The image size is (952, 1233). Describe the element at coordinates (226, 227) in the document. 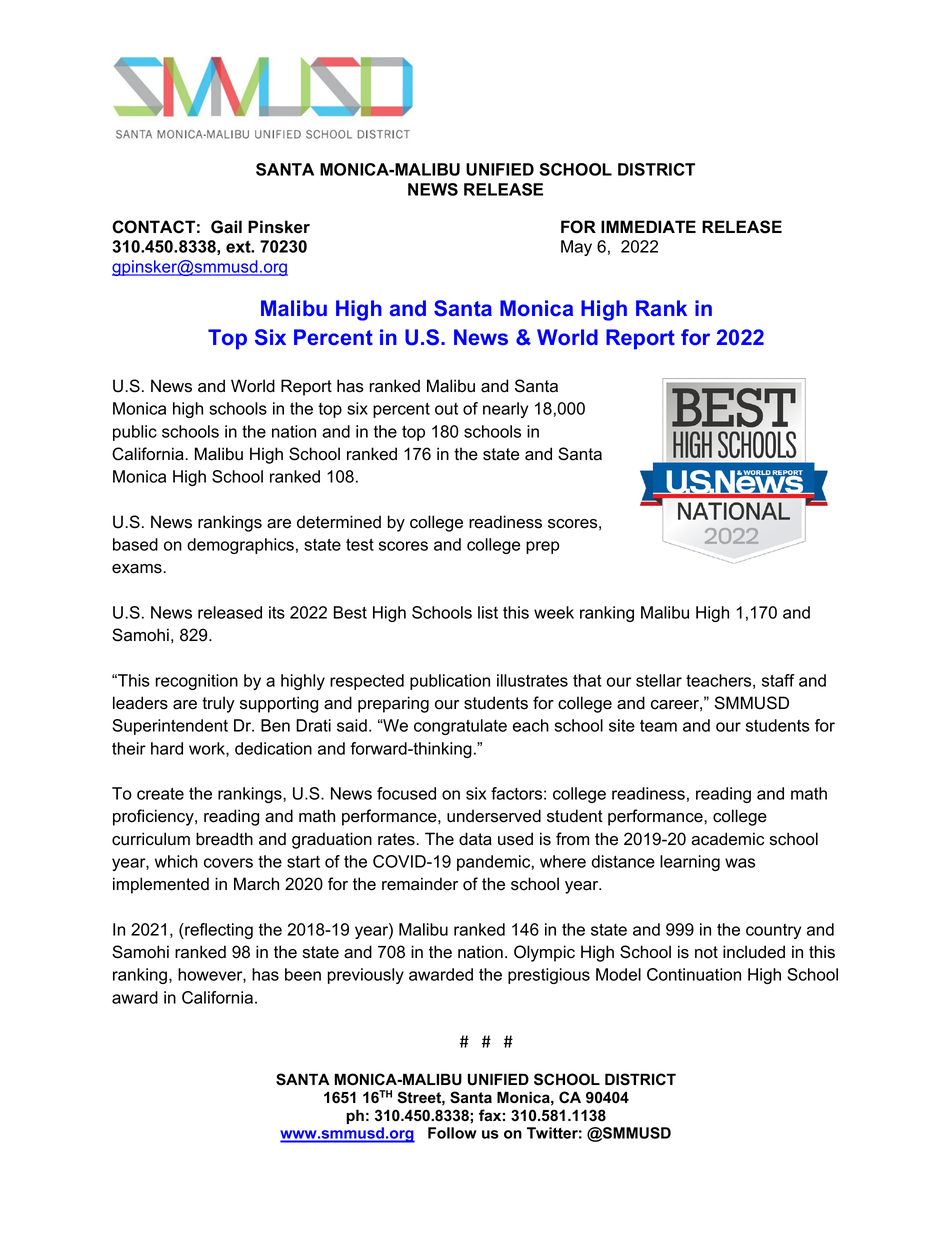

I see `Gail` at that location.
